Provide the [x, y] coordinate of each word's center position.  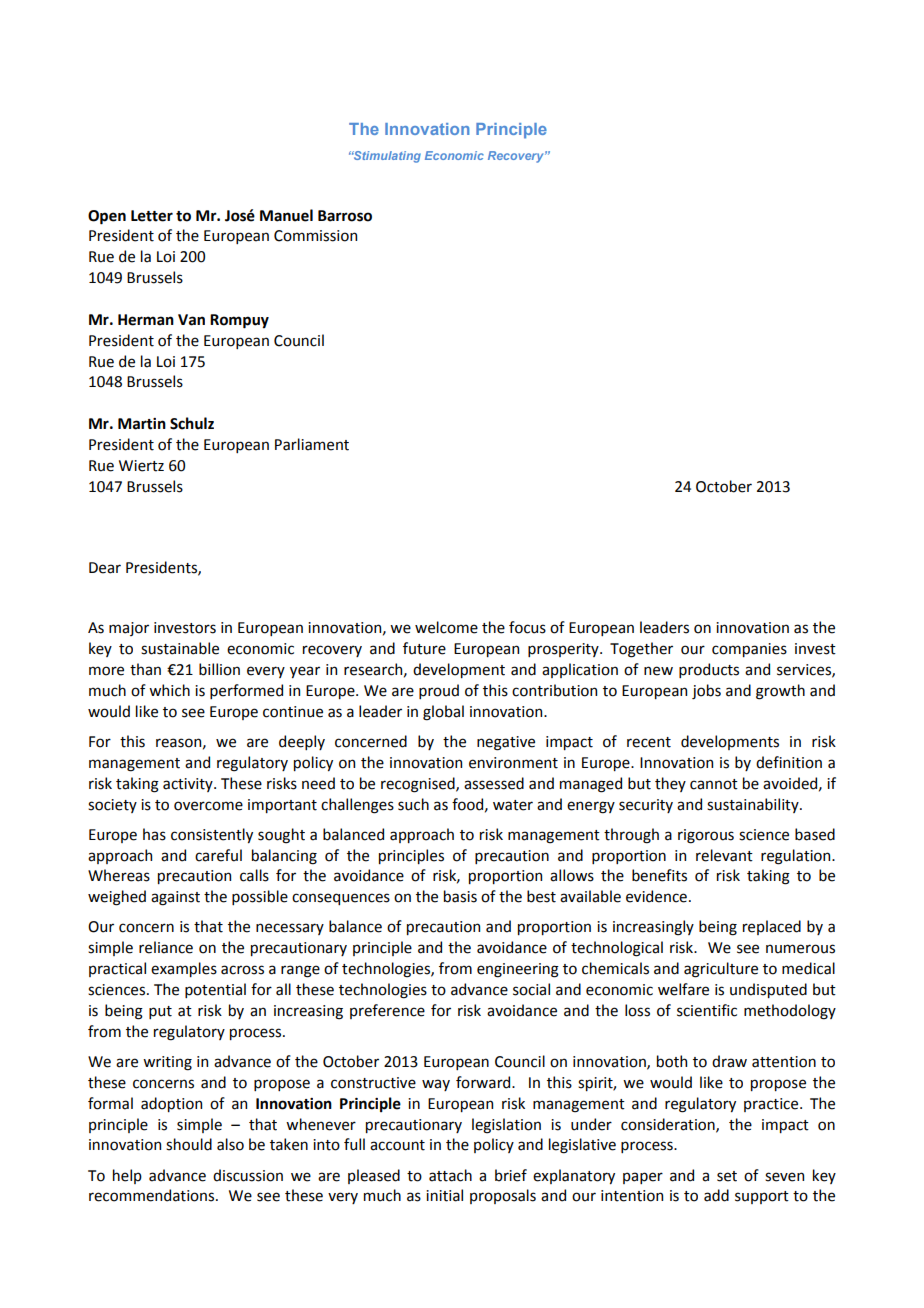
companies [749, 650]
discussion [248, 1175]
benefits [659, 875]
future [424, 648]
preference [387, 1011]
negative [506, 743]
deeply [302, 742]
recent [649, 742]
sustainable [180, 648]
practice [772, 1105]
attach [450, 1175]
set [727, 1176]
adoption [171, 1104]
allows [572, 875]
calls [254, 875]
